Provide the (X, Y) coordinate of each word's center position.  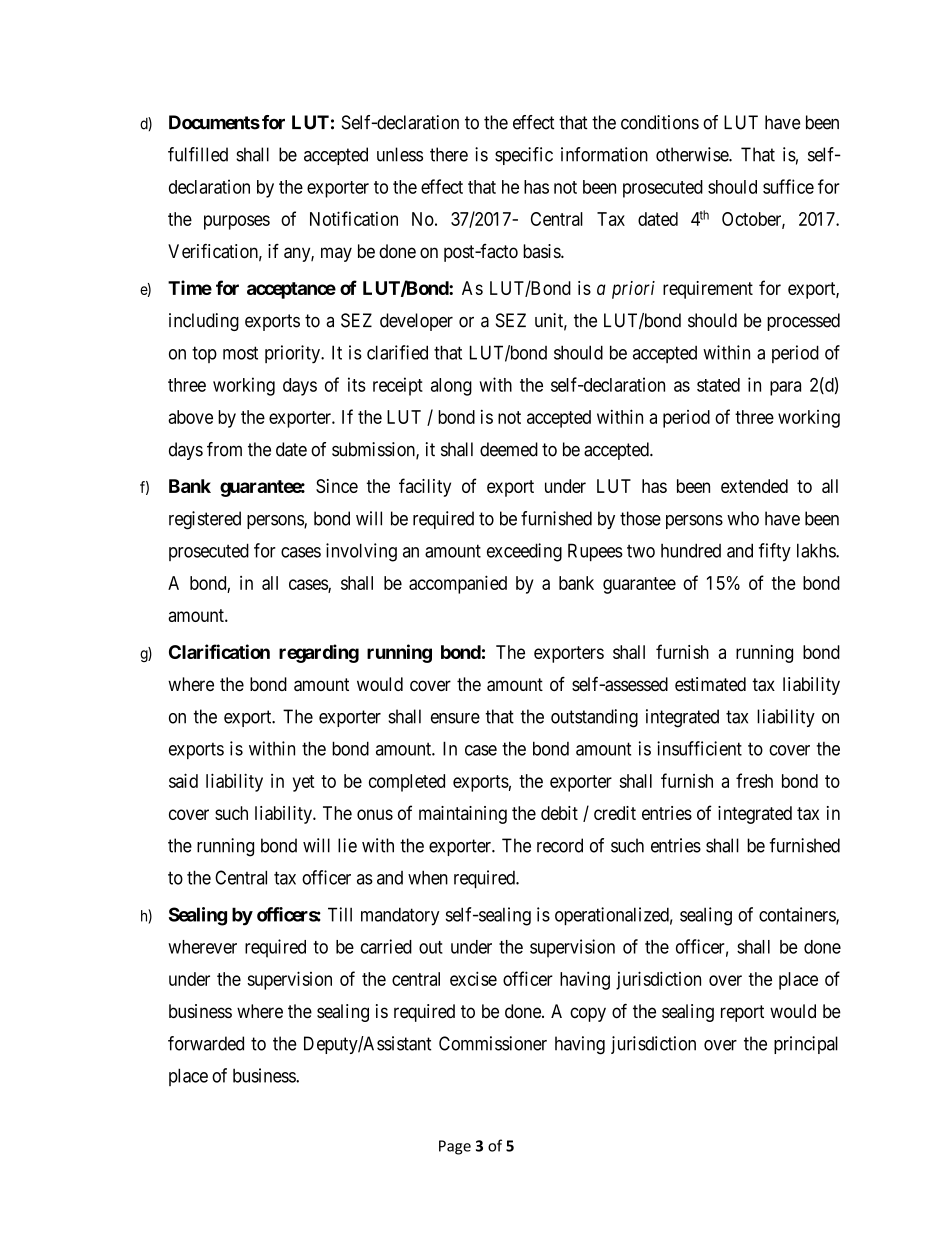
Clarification (219, 651)
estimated (710, 684)
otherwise (693, 154)
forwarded (206, 1043)
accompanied (458, 584)
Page (455, 1147)
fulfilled (198, 154)
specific (524, 156)
